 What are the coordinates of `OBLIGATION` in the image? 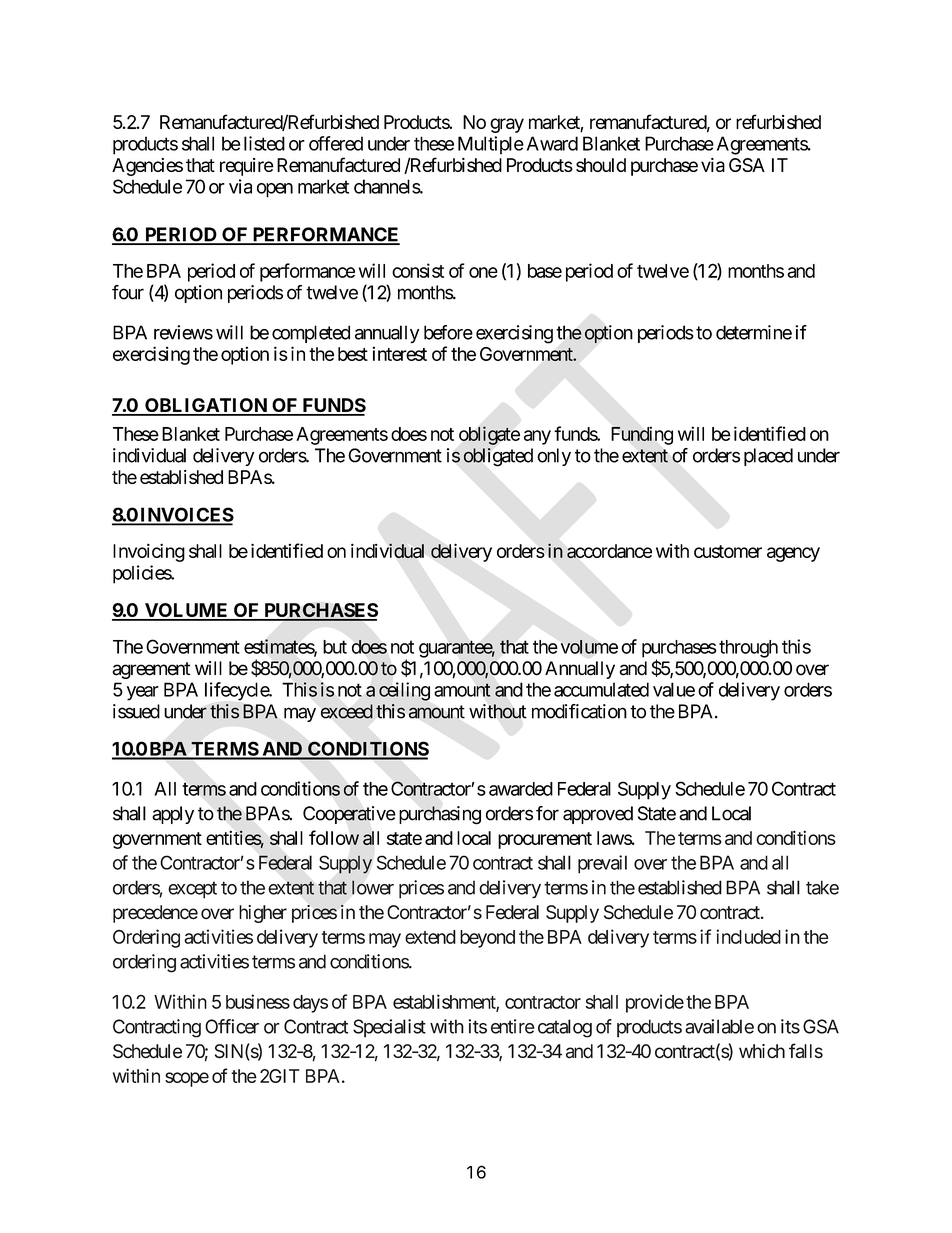 It's located at (206, 406).
